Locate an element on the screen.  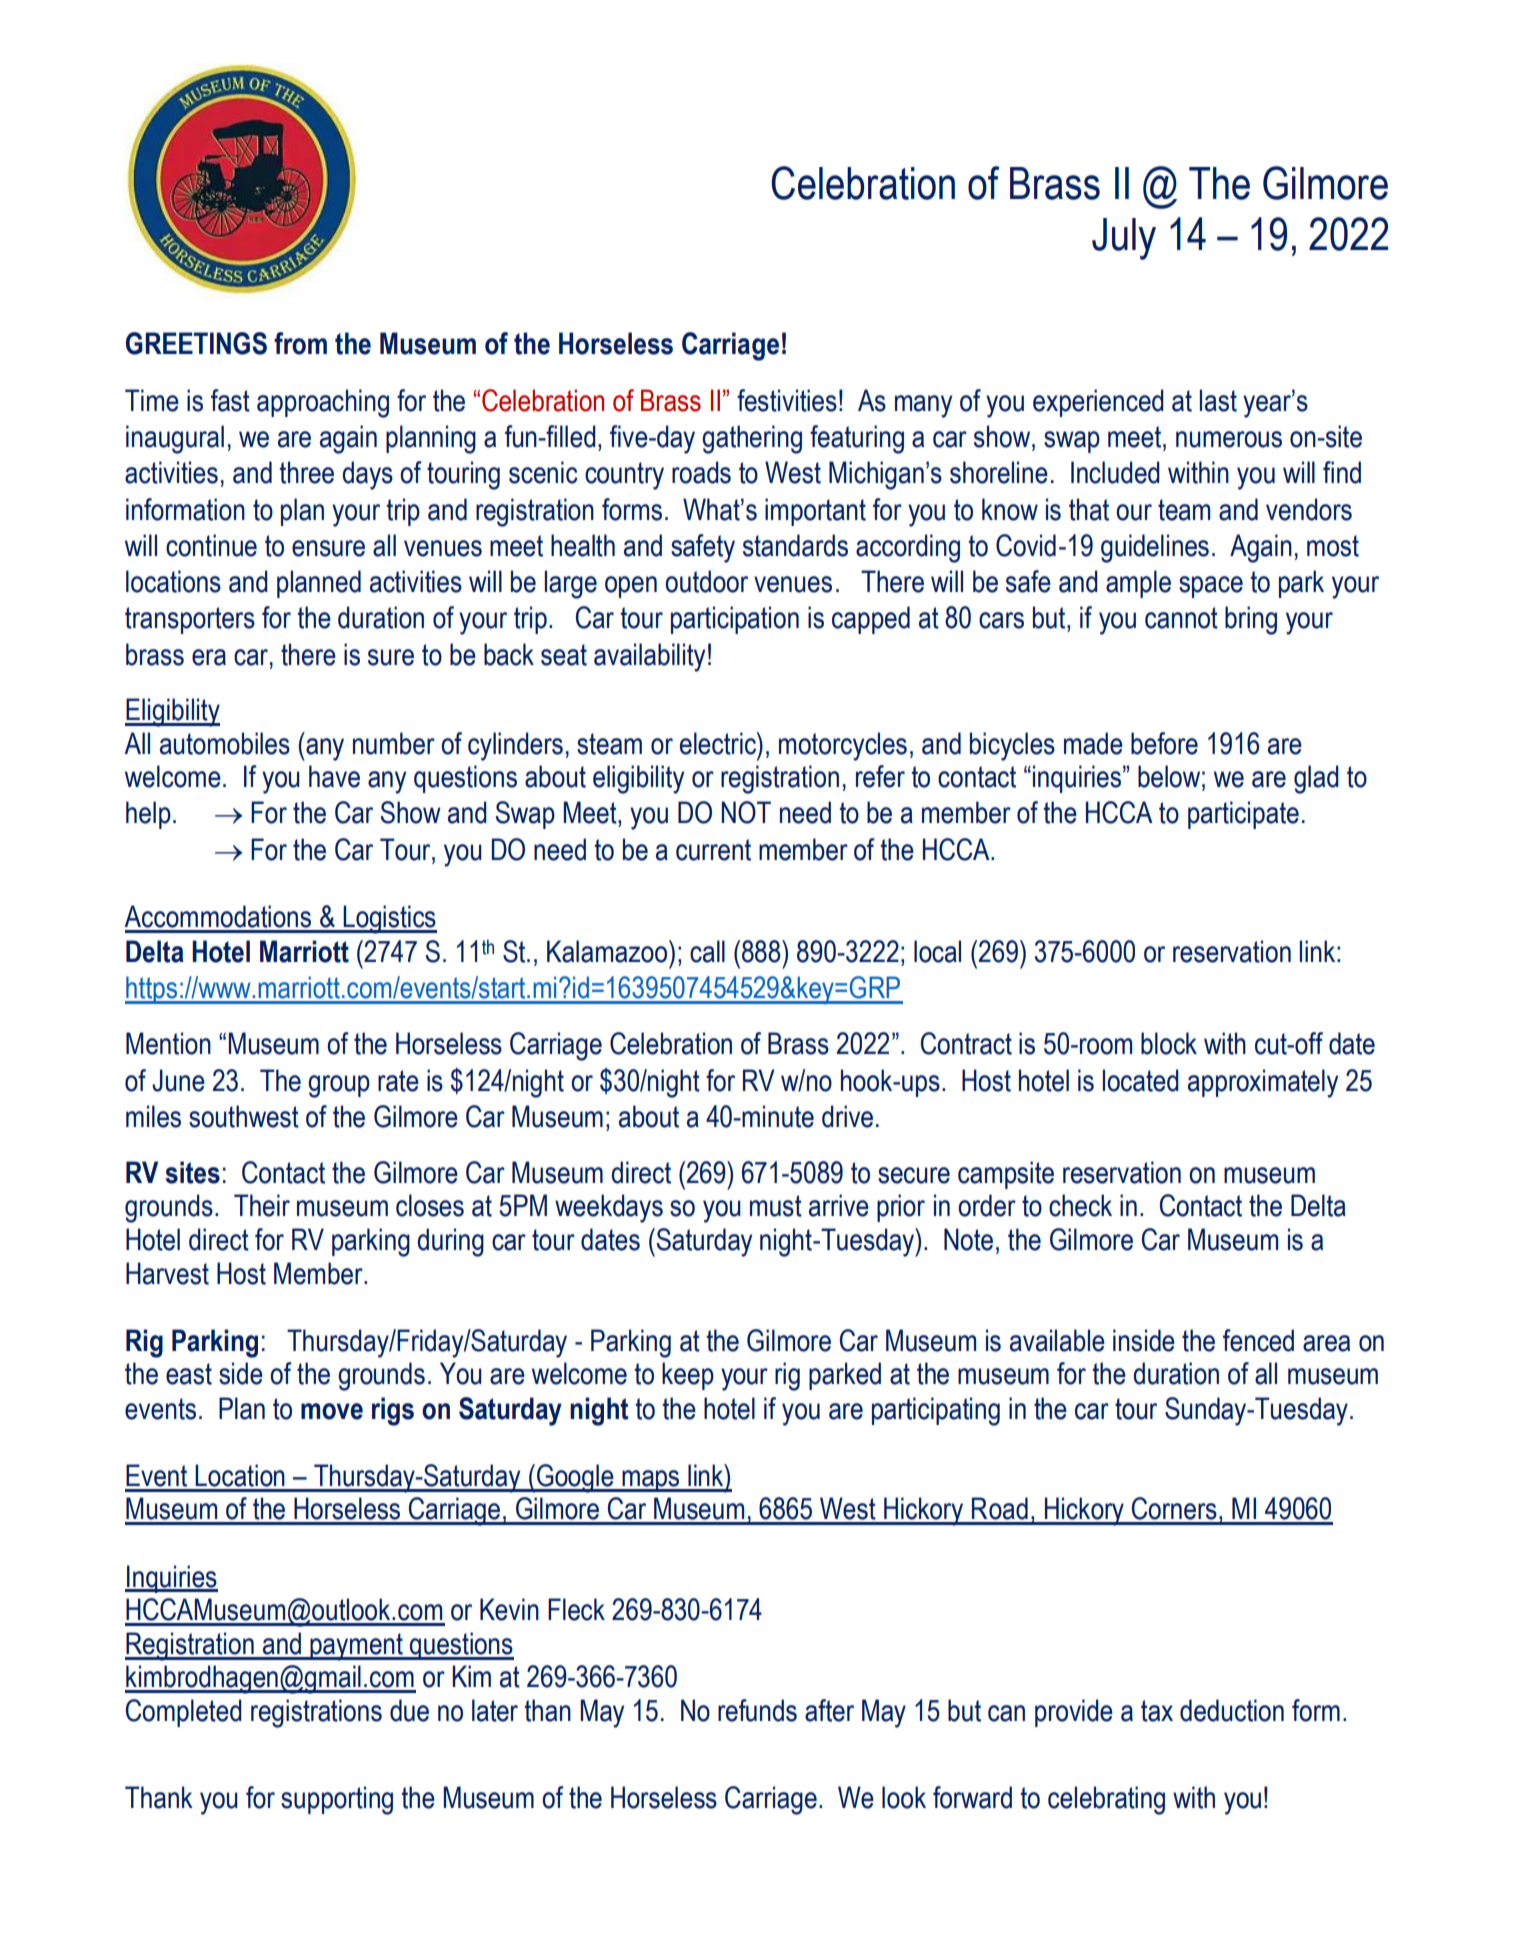
refunds is located at coordinates (757, 1710).
